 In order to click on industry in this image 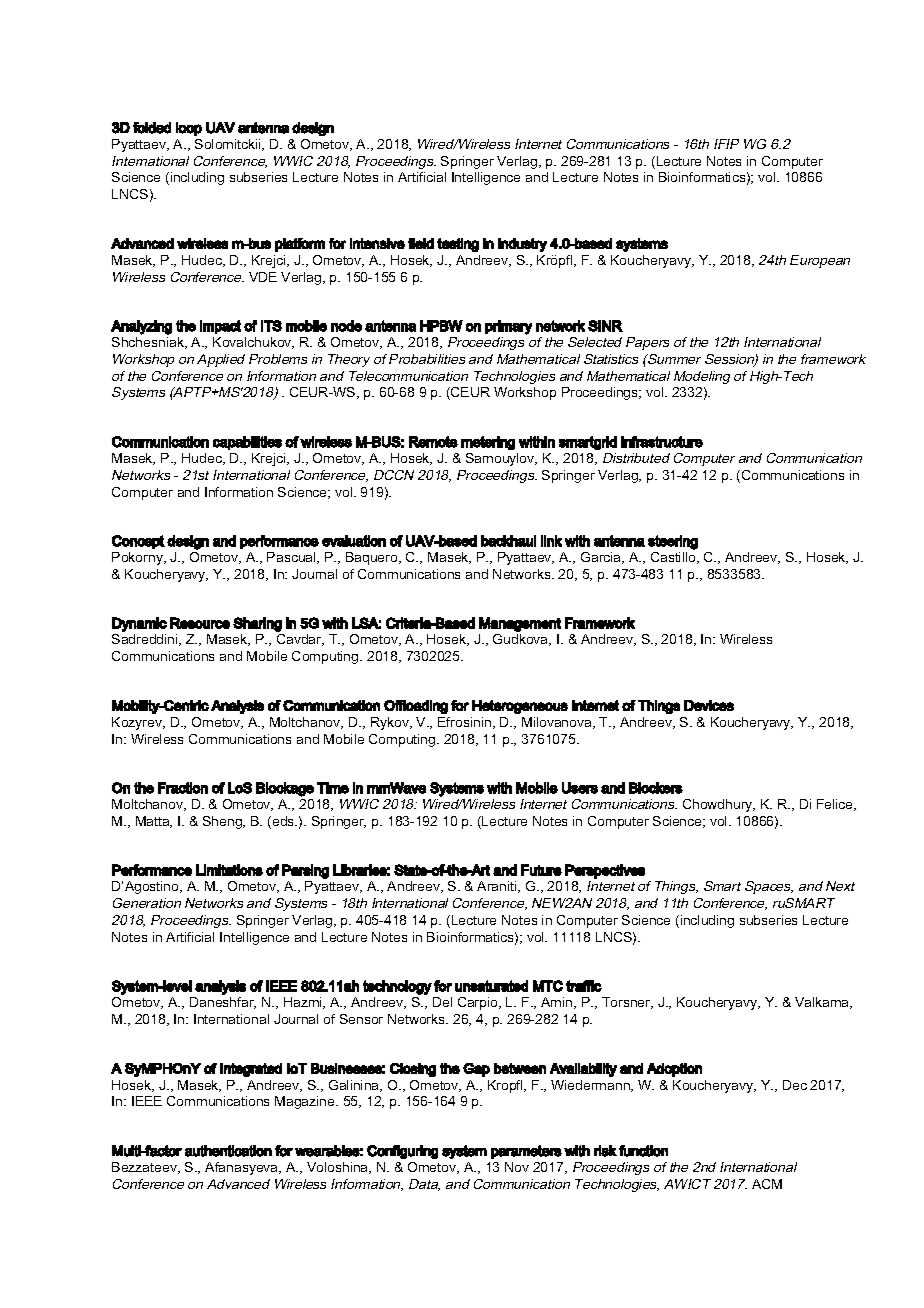, I will do `click(522, 245)`.
